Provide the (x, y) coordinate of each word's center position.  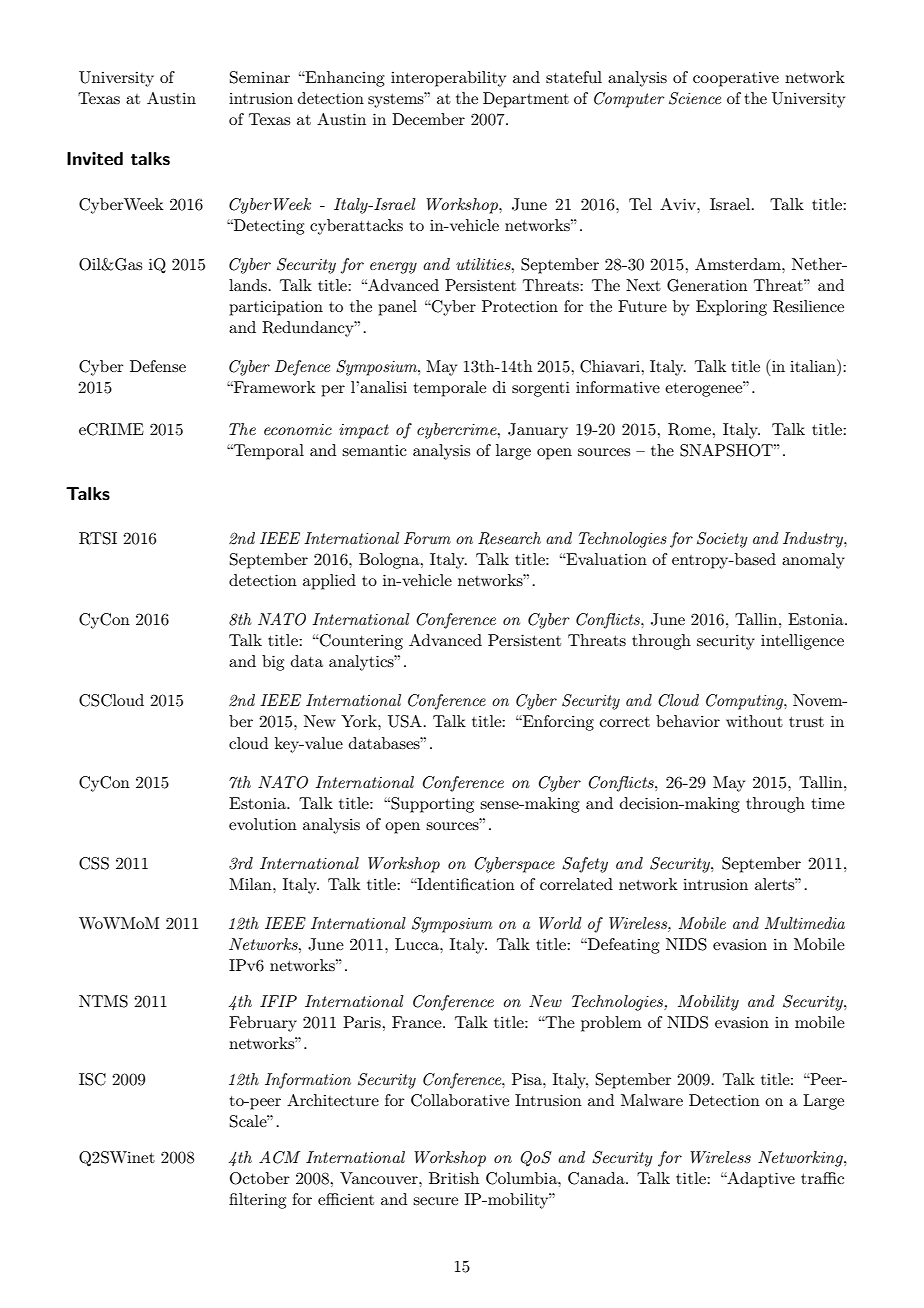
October (260, 1178)
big (273, 663)
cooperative (736, 79)
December (428, 119)
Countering (360, 642)
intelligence (802, 642)
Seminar (260, 77)
